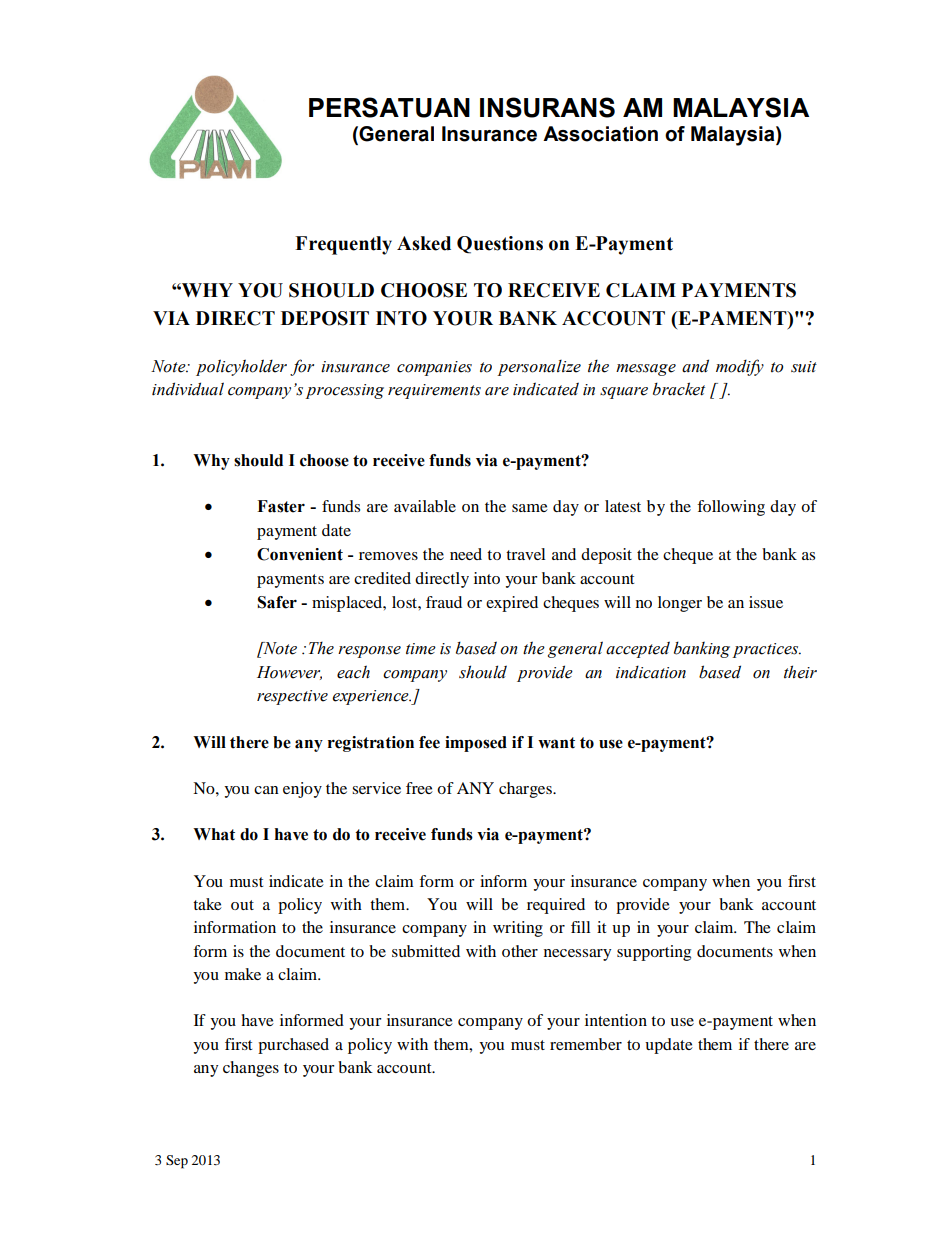 The width and height of the page is (952, 1233). I want to click on Frequently, so click(343, 245).
